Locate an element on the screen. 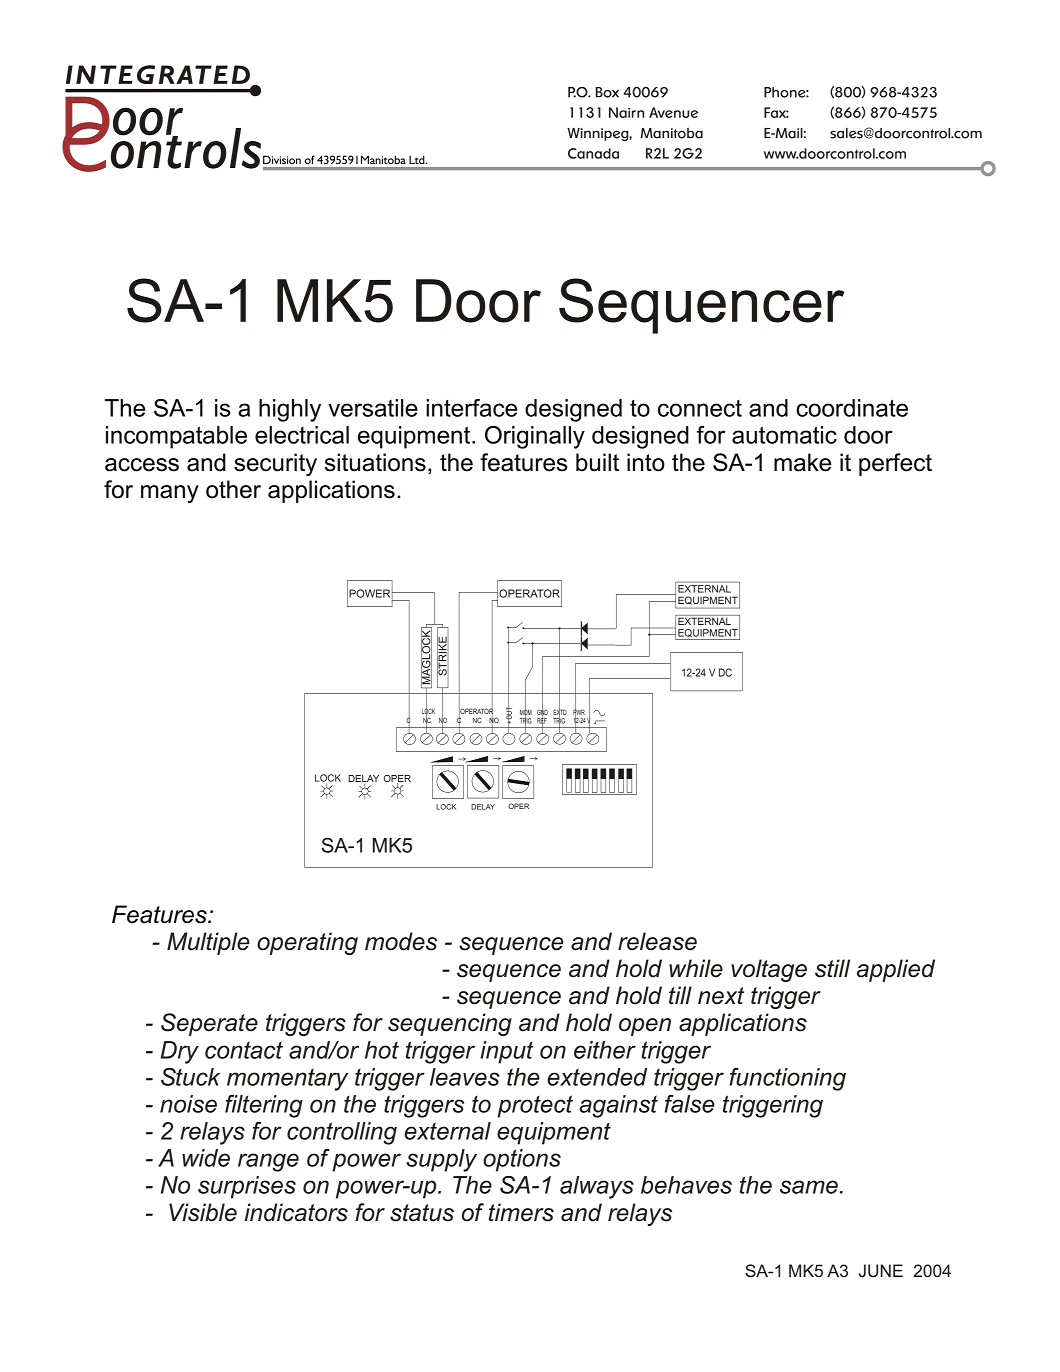 The height and width of the screenshot is (1372, 1060). Visible is located at coordinates (203, 1212).
